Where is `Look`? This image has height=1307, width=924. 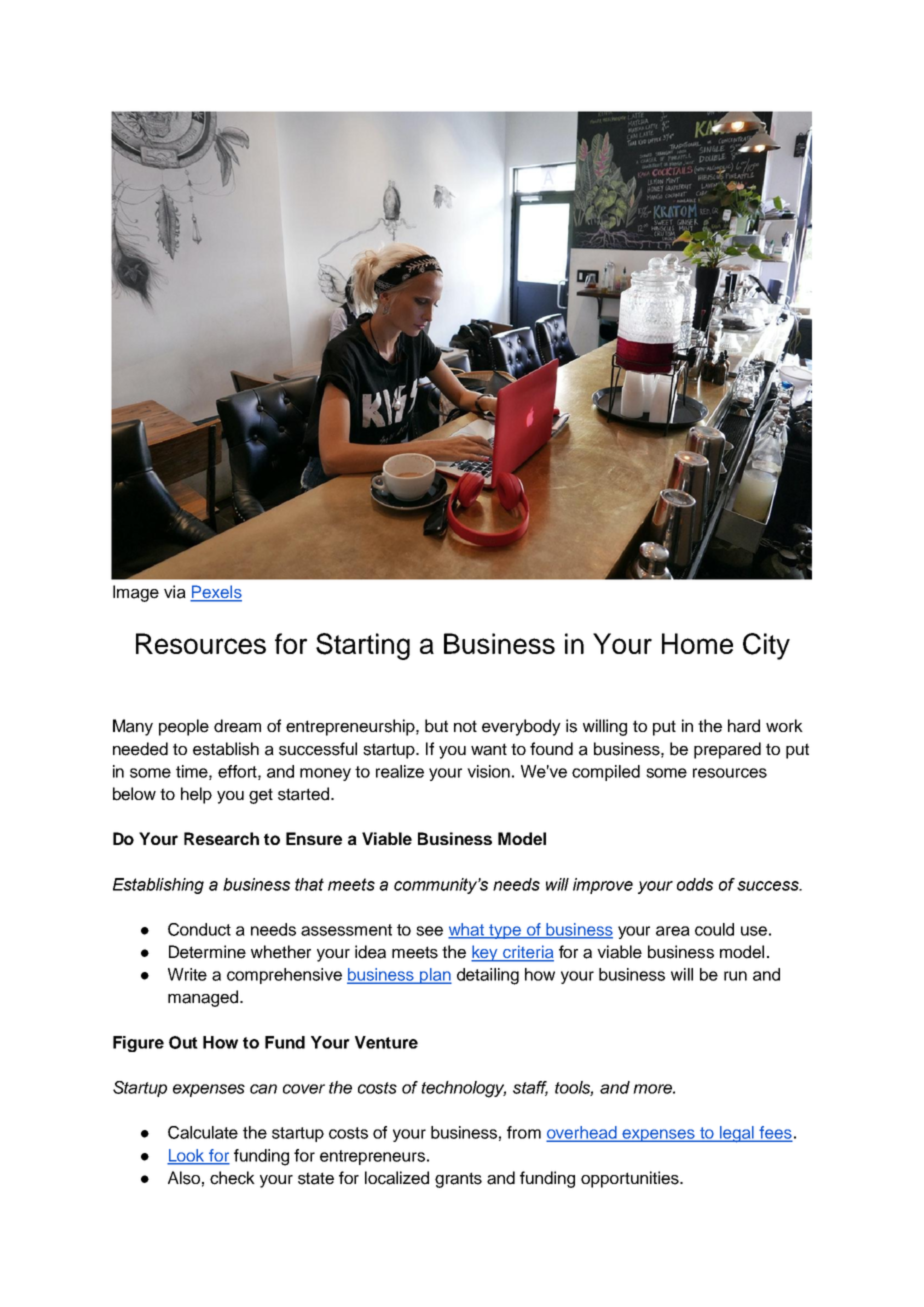 Look is located at coordinates (187, 1156).
